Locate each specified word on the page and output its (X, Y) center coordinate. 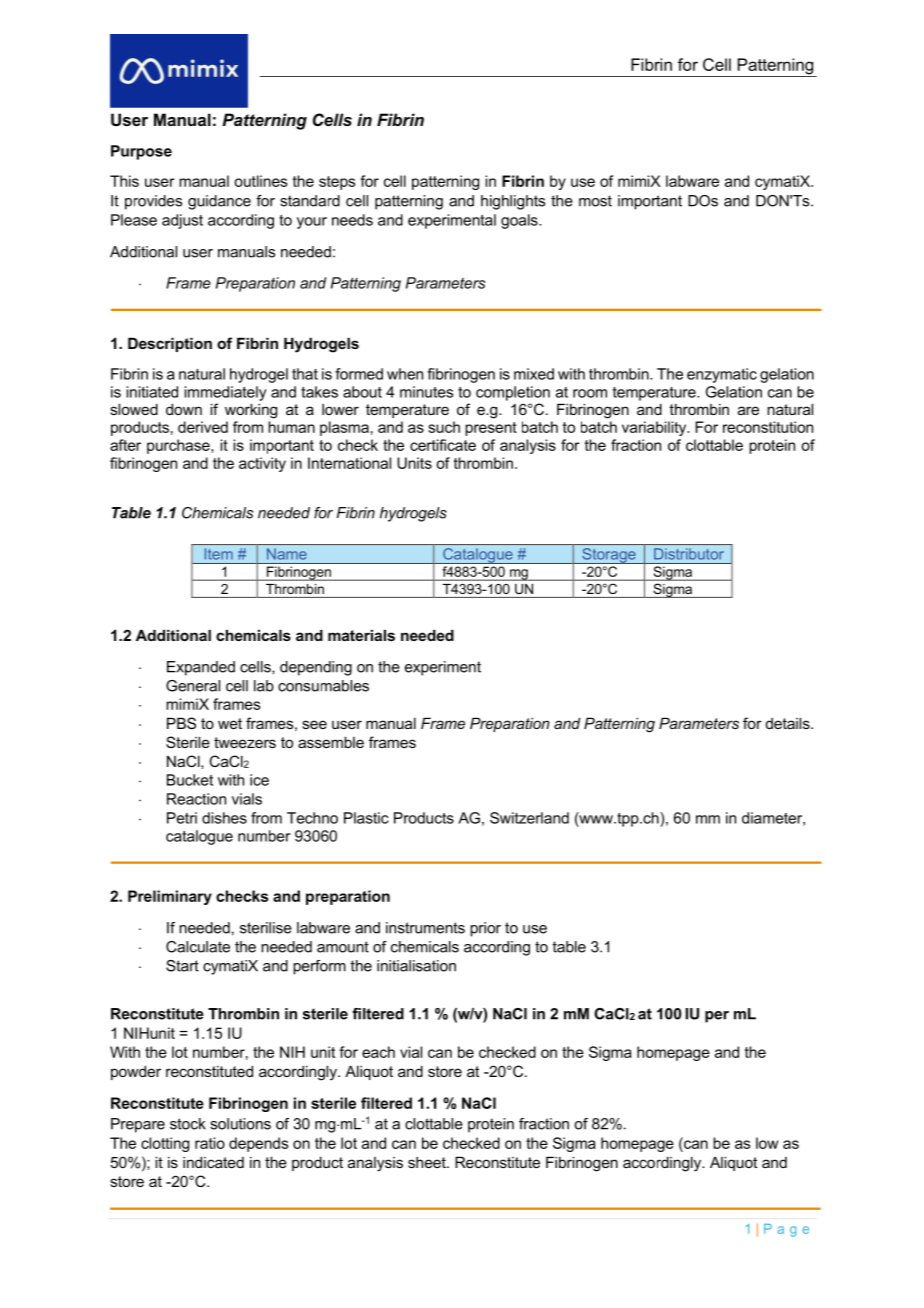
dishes (224, 818)
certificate (443, 445)
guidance (219, 202)
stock (188, 1124)
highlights (513, 202)
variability (655, 428)
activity (262, 464)
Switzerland (529, 818)
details (789, 723)
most (595, 201)
